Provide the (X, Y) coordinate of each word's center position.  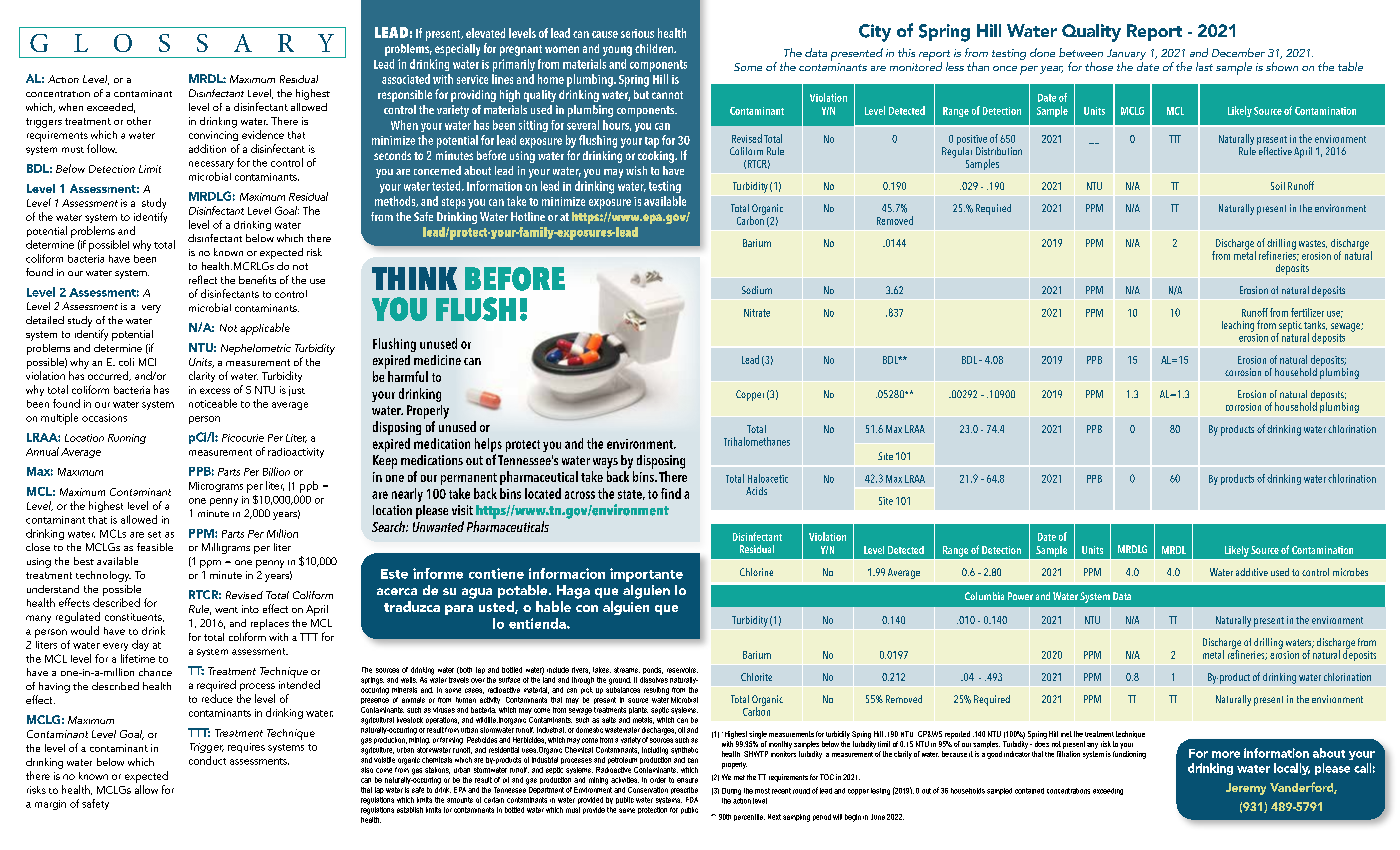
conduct (207, 760)
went (226, 610)
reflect (203, 279)
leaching (1238, 326)
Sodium (757, 290)
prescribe (684, 790)
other (139, 121)
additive (1252, 572)
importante (646, 575)
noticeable (213, 403)
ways (605, 463)
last (1204, 66)
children (655, 48)
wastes (1313, 244)
